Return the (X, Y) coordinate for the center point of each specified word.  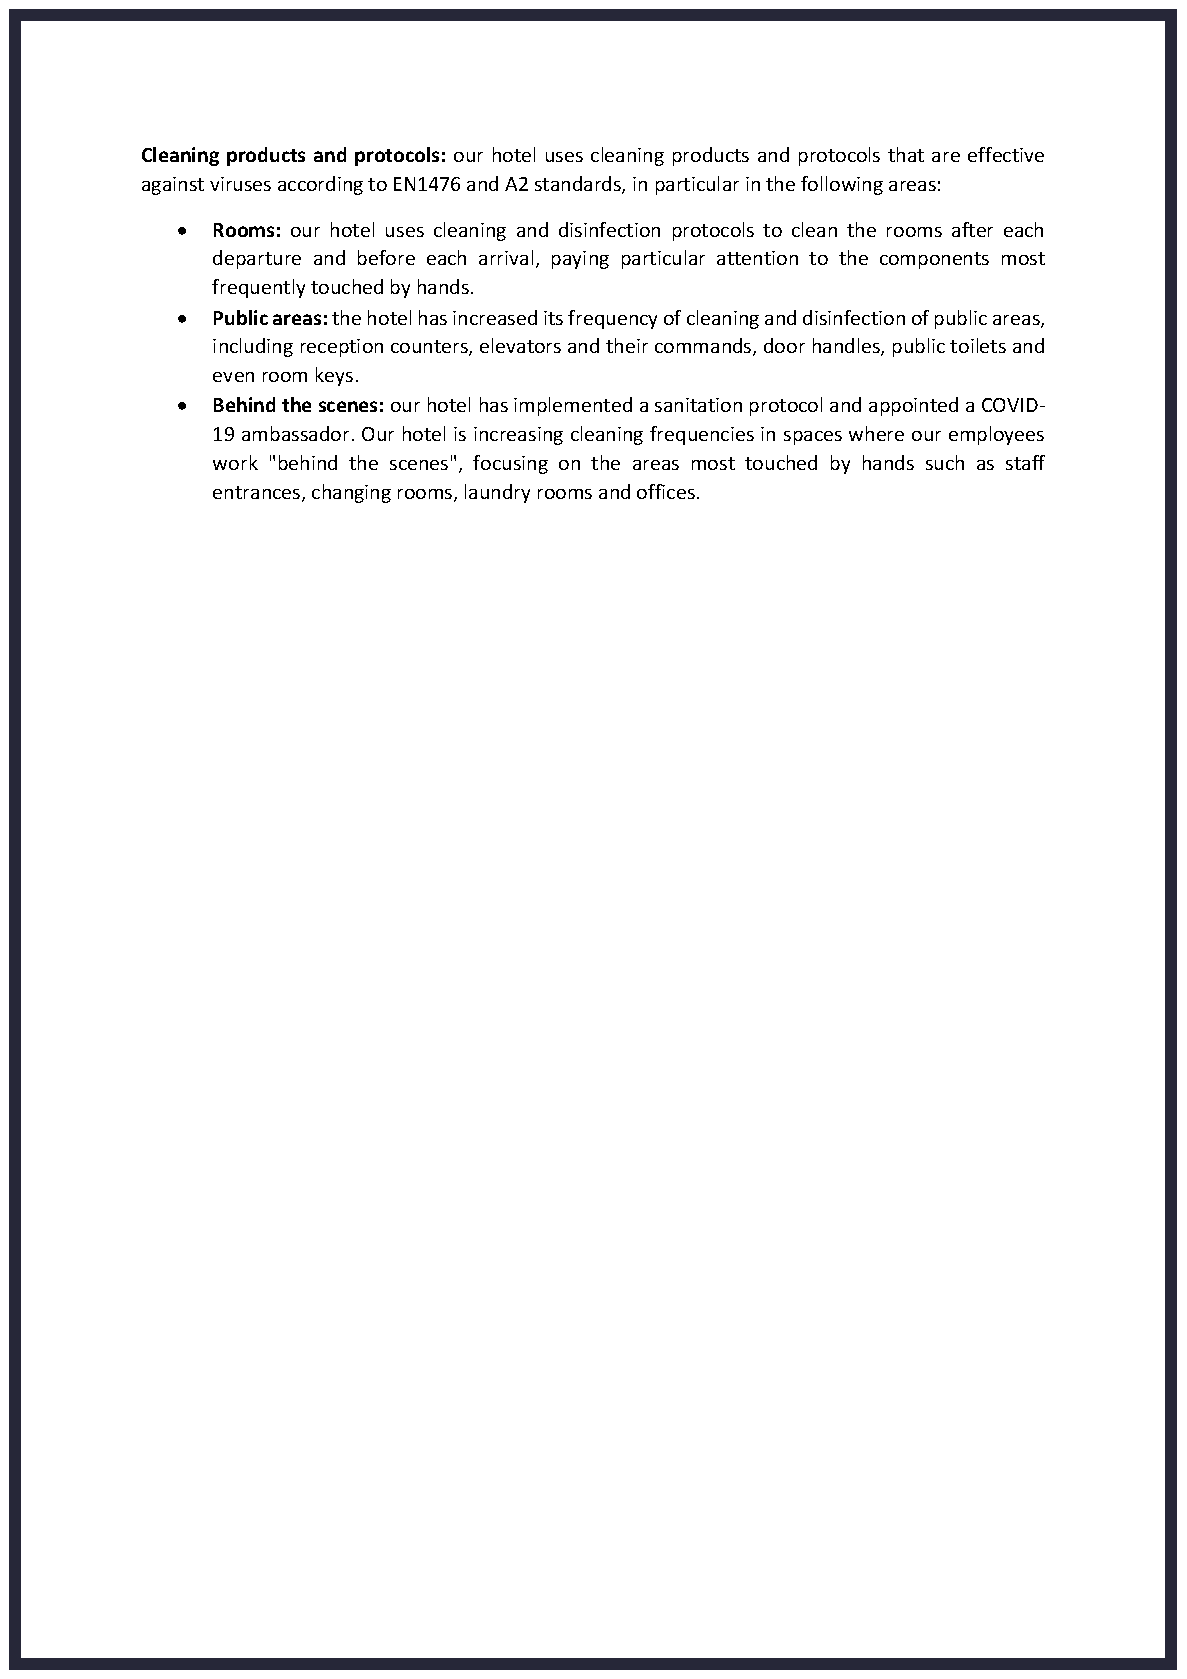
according (320, 185)
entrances (258, 494)
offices (666, 491)
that (906, 154)
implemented (573, 406)
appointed (913, 406)
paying (580, 260)
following (842, 185)
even (233, 377)
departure (257, 259)
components (934, 260)
